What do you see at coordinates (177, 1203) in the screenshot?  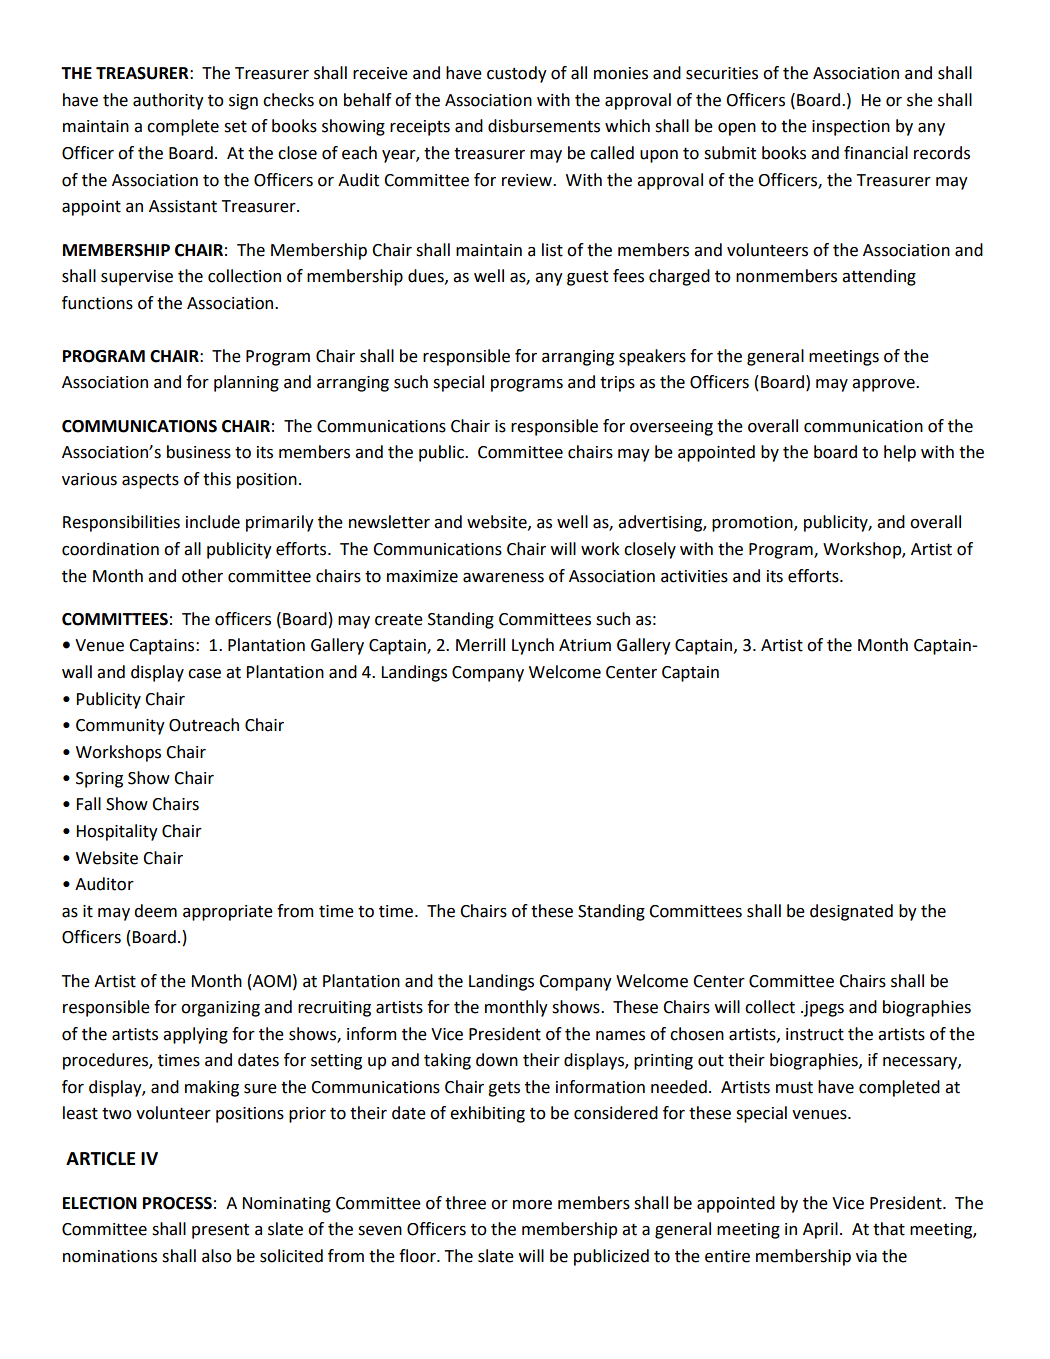 I see `PROCESS` at bounding box center [177, 1203].
